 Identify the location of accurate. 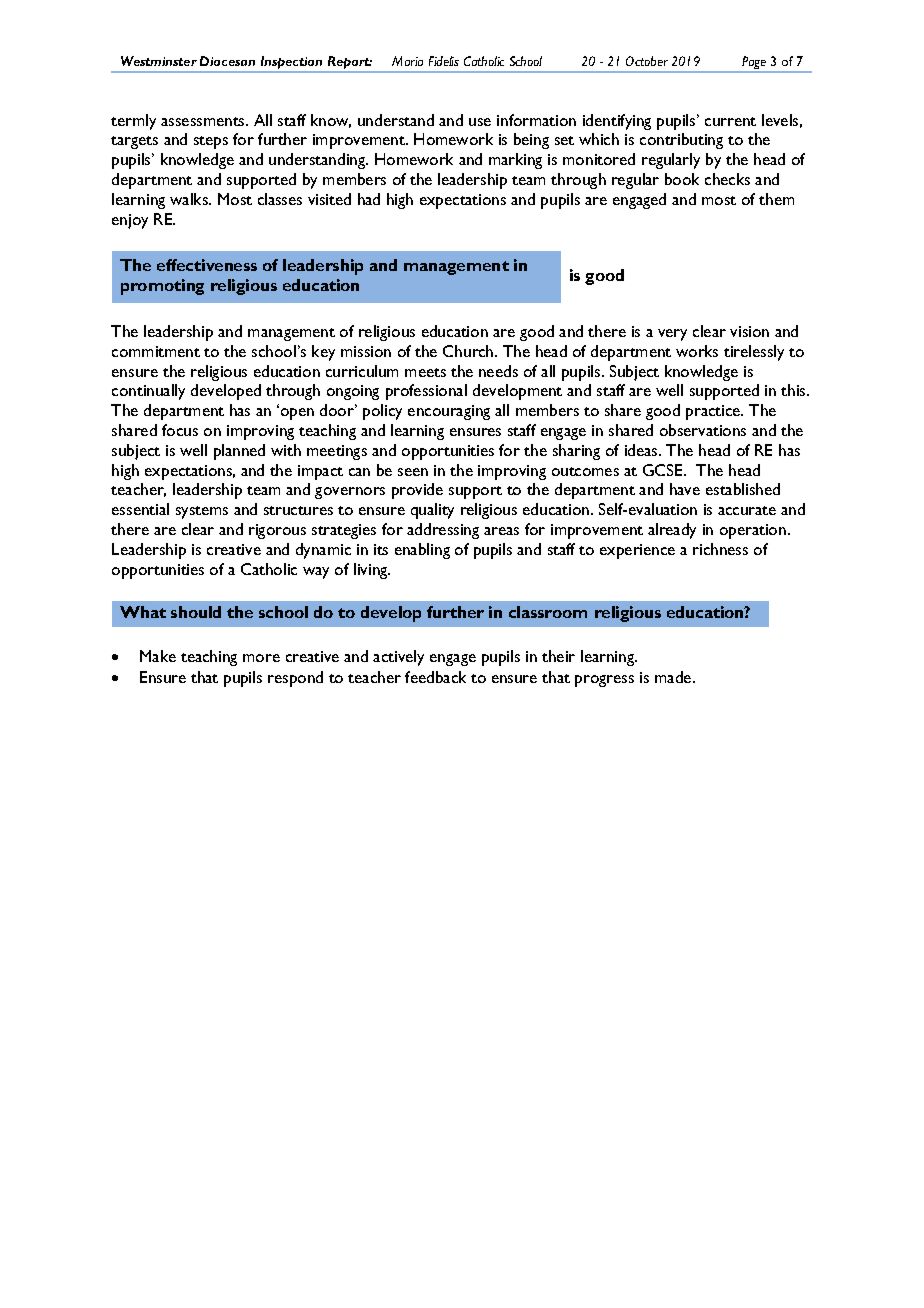
(747, 510).
